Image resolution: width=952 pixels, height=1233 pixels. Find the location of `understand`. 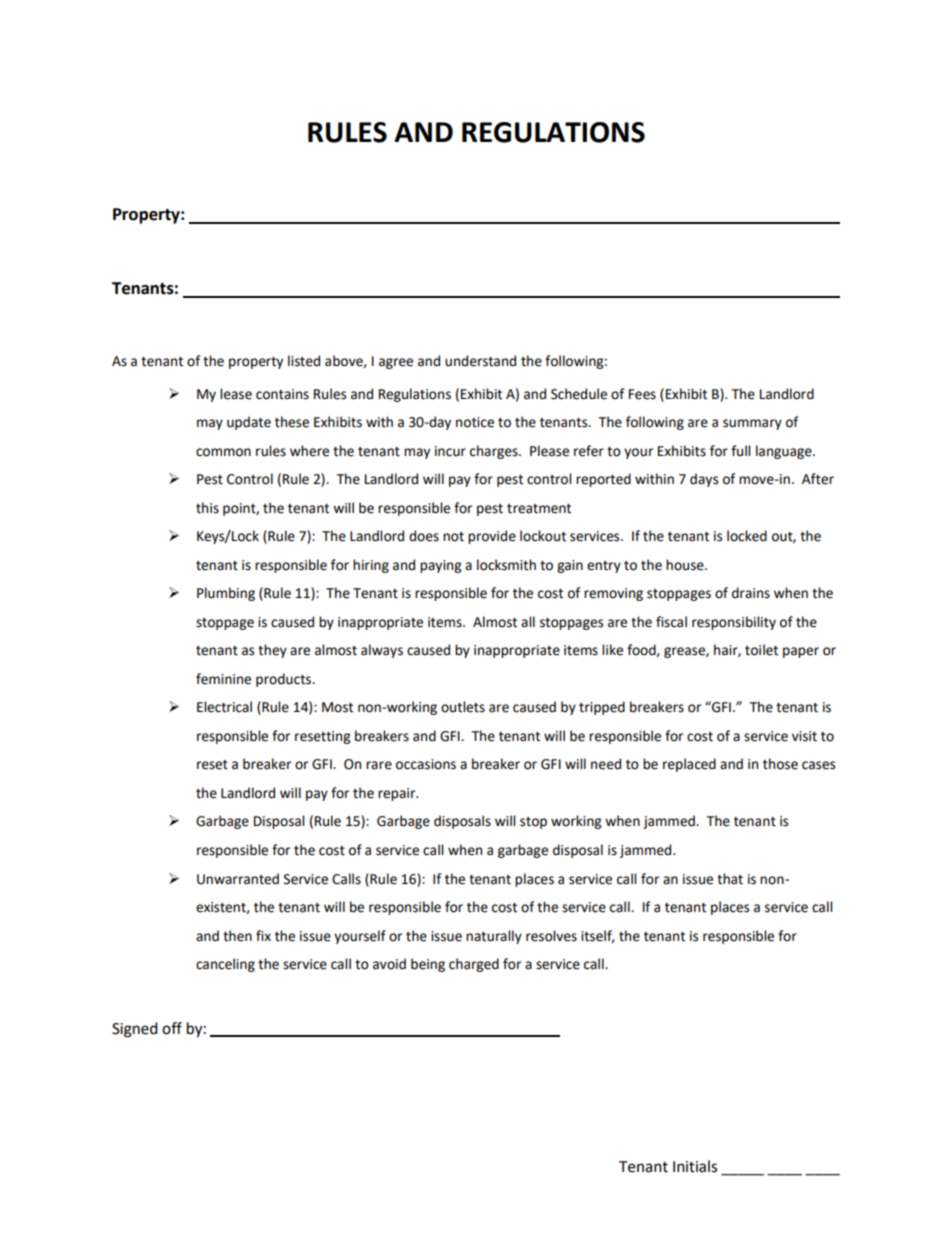

understand is located at coordinates (480, 361).
